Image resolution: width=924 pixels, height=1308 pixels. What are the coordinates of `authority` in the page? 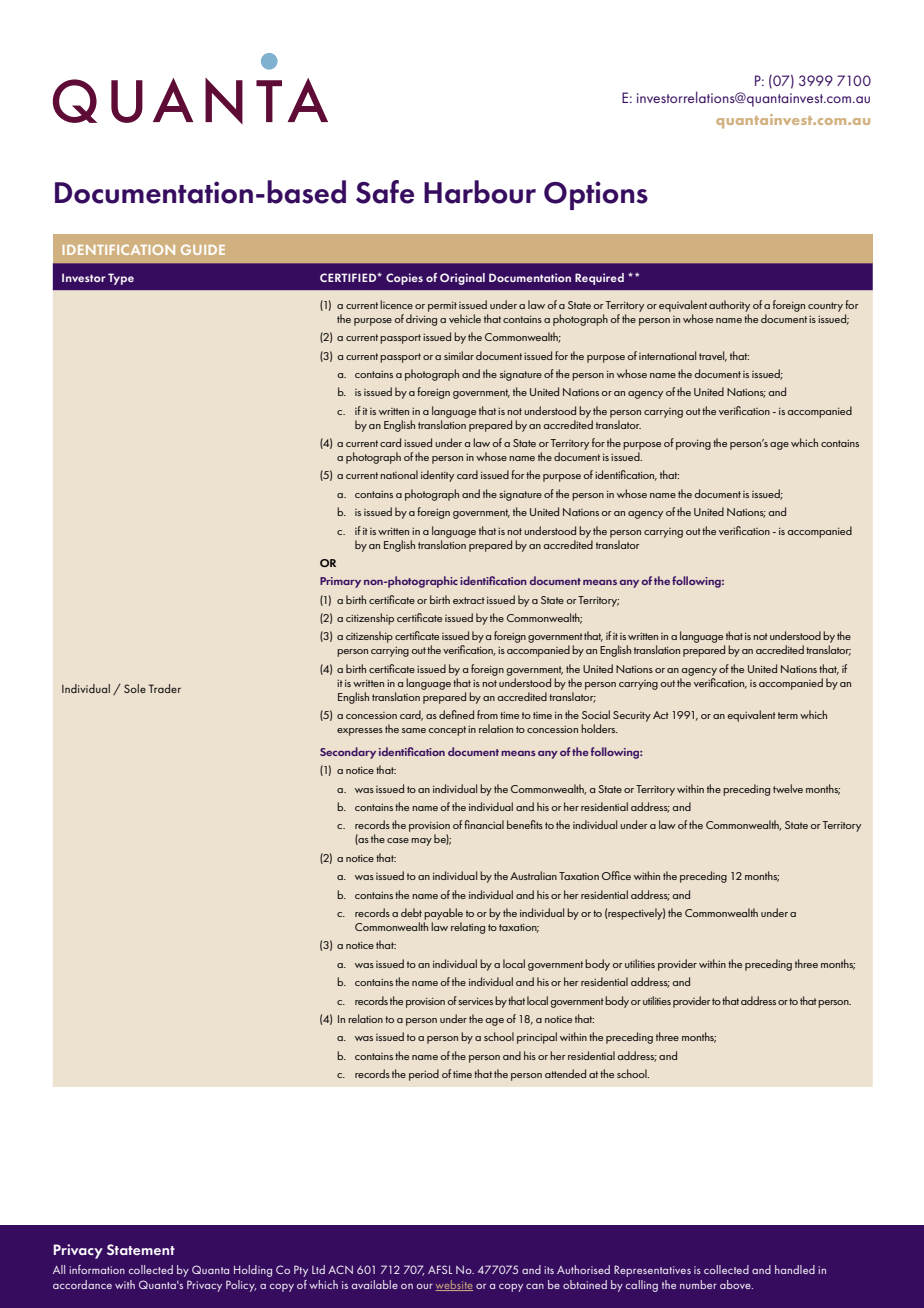 It's located at (729, 306).
